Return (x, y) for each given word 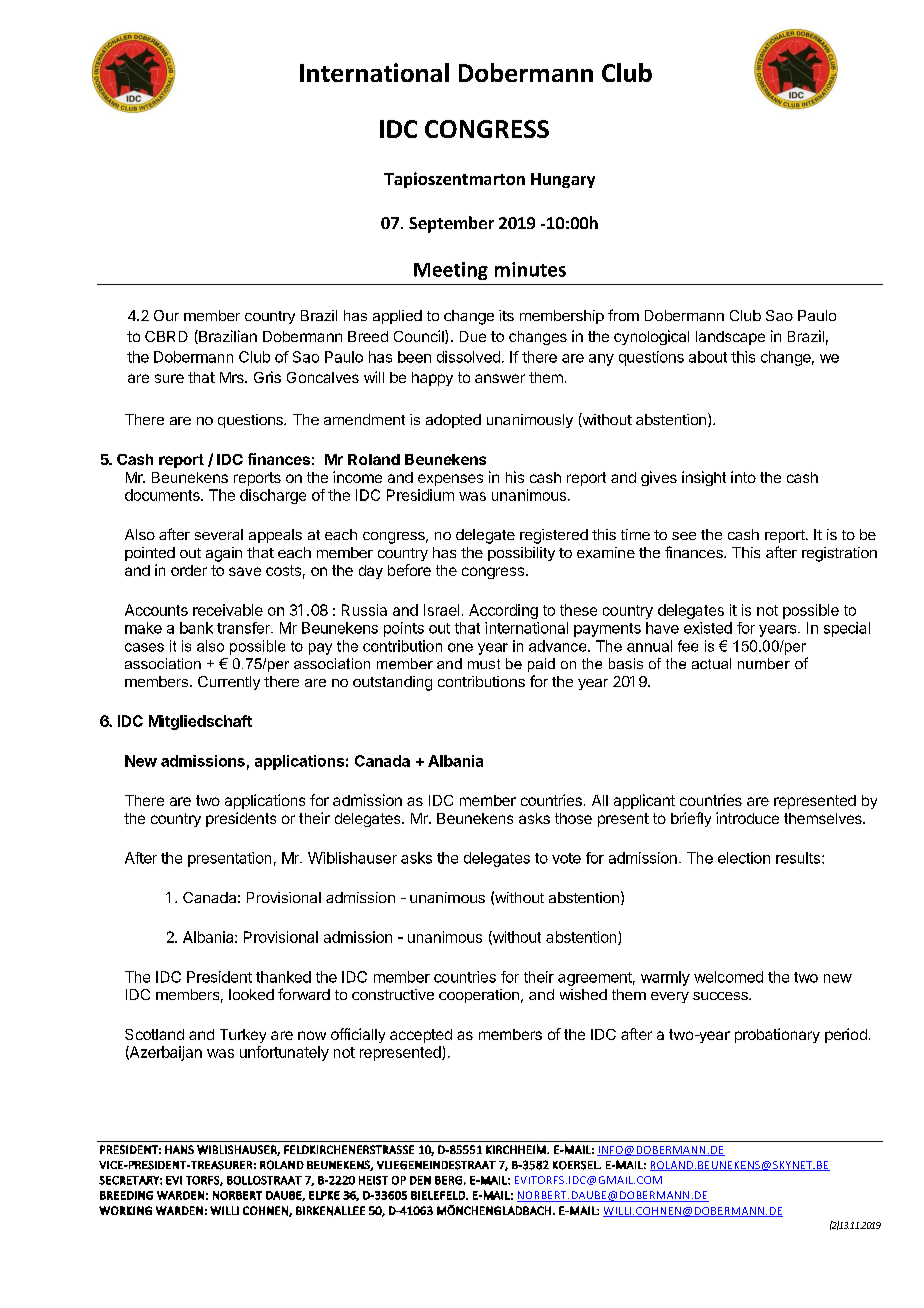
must (484, 664)
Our (166, 315)
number (764, 663)
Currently (229, 683)
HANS (179, 1149)
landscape (730, 338)
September (451, 224)
